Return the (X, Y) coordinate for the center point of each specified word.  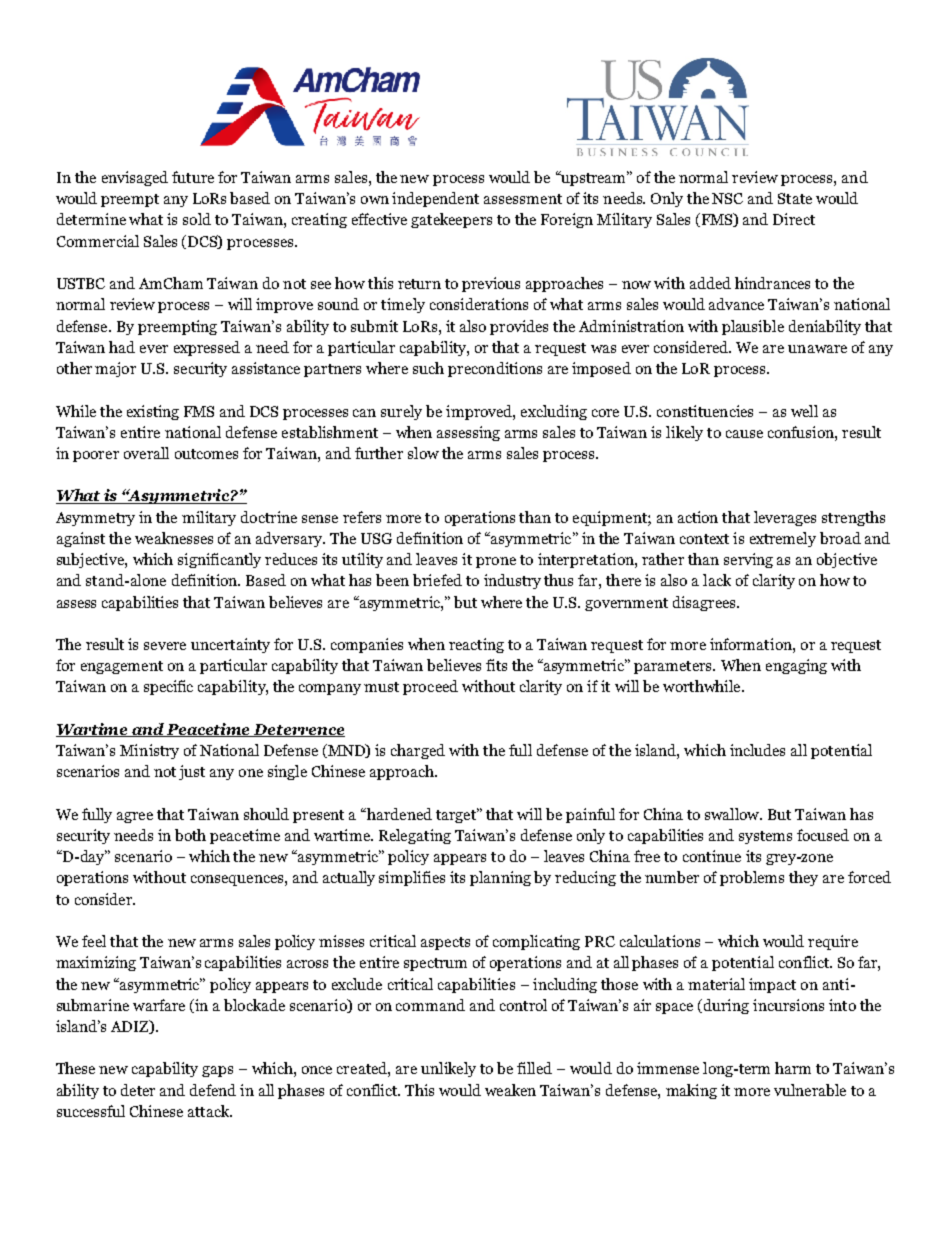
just (192, 772)
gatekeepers (451, 220)
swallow (733, 814)
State (795, 198)
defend (213, 1090)
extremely (783, 539)
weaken (510, 1090)
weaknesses (174, 538)
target (457, 815)
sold (197, 219)
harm (793, 1068)
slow (423, 453)
